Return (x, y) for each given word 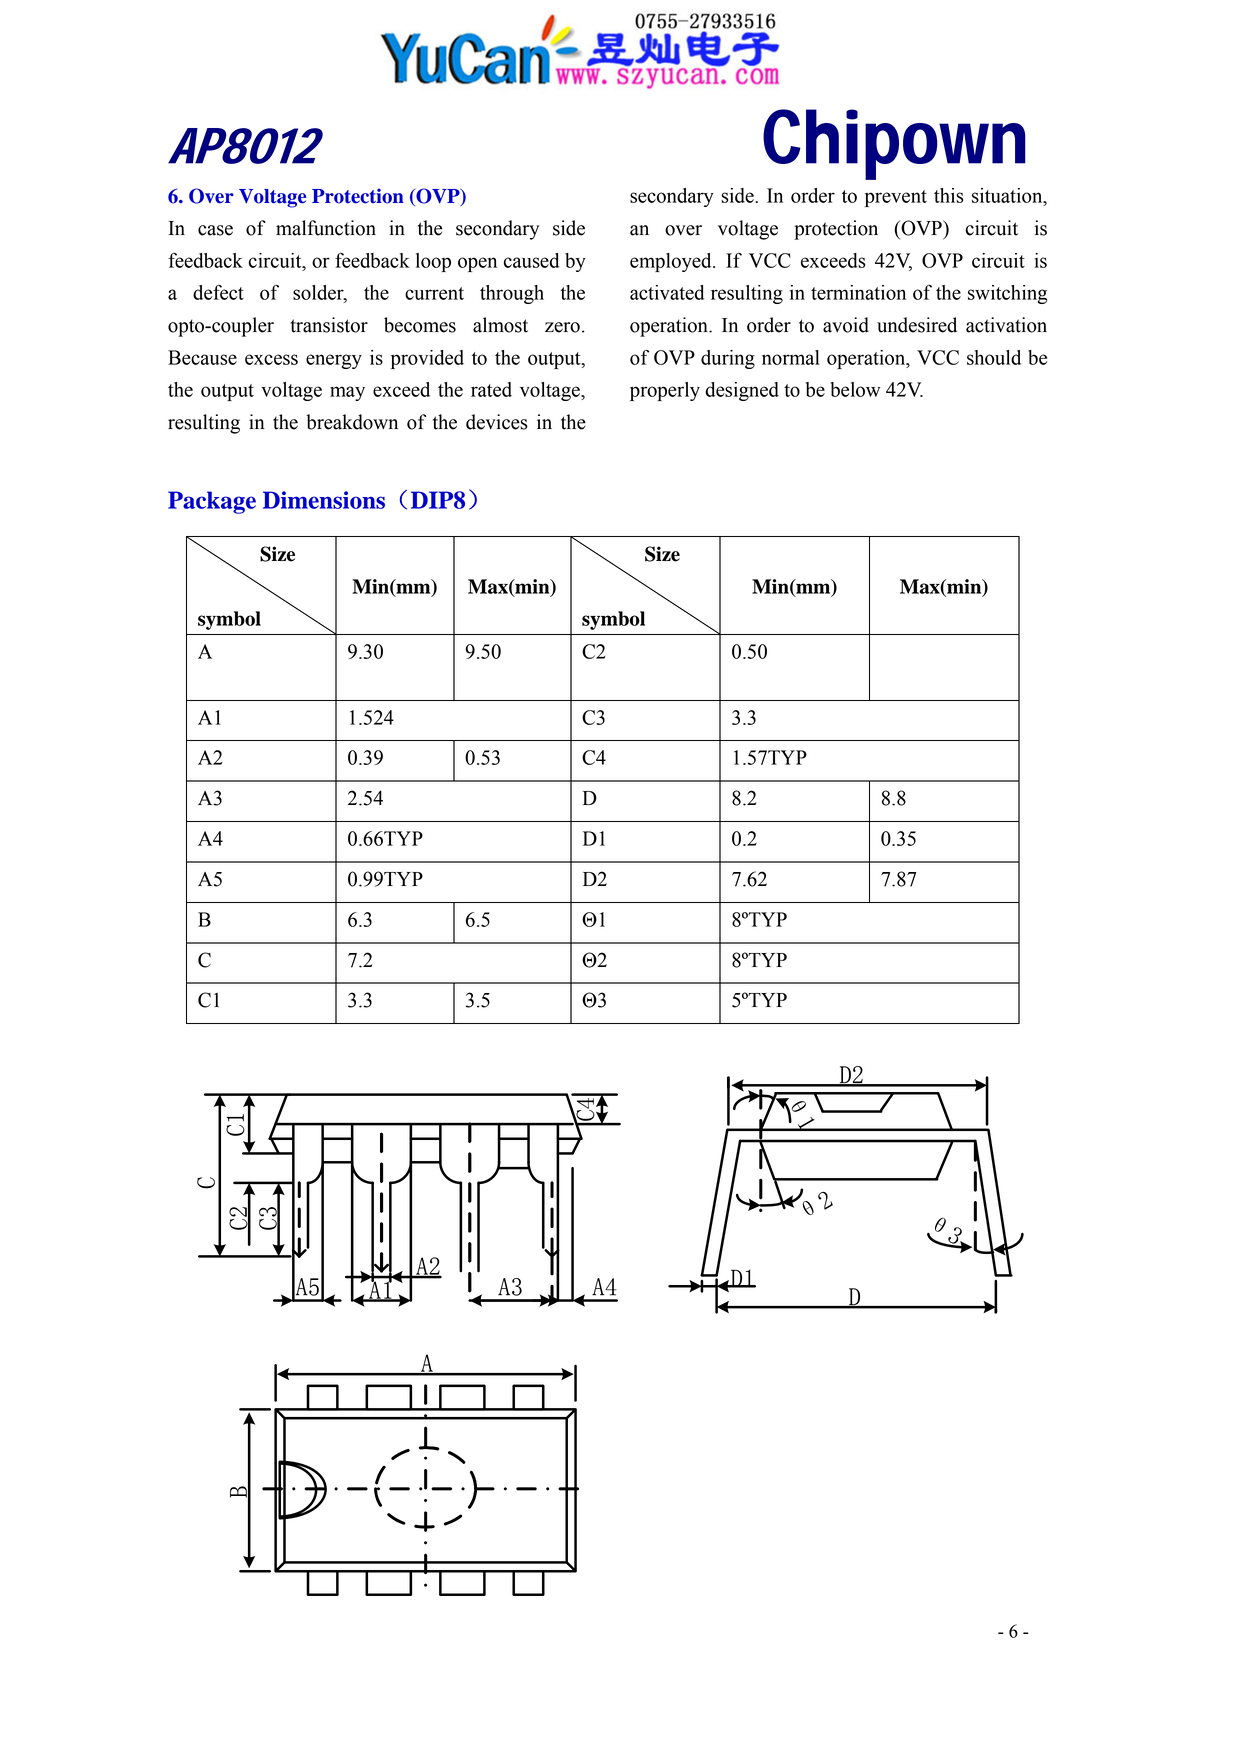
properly (665, 391)
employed (672, 262)
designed (742, 391)
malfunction (326, 228)
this (948, 195)
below (855, 389)
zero (562, 327)
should (994, 357)
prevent (896, 198)
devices (497, 422)
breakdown (352, 422)
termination (858, 292)
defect (218, 292)
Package (212, 502)
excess (271, 359)
